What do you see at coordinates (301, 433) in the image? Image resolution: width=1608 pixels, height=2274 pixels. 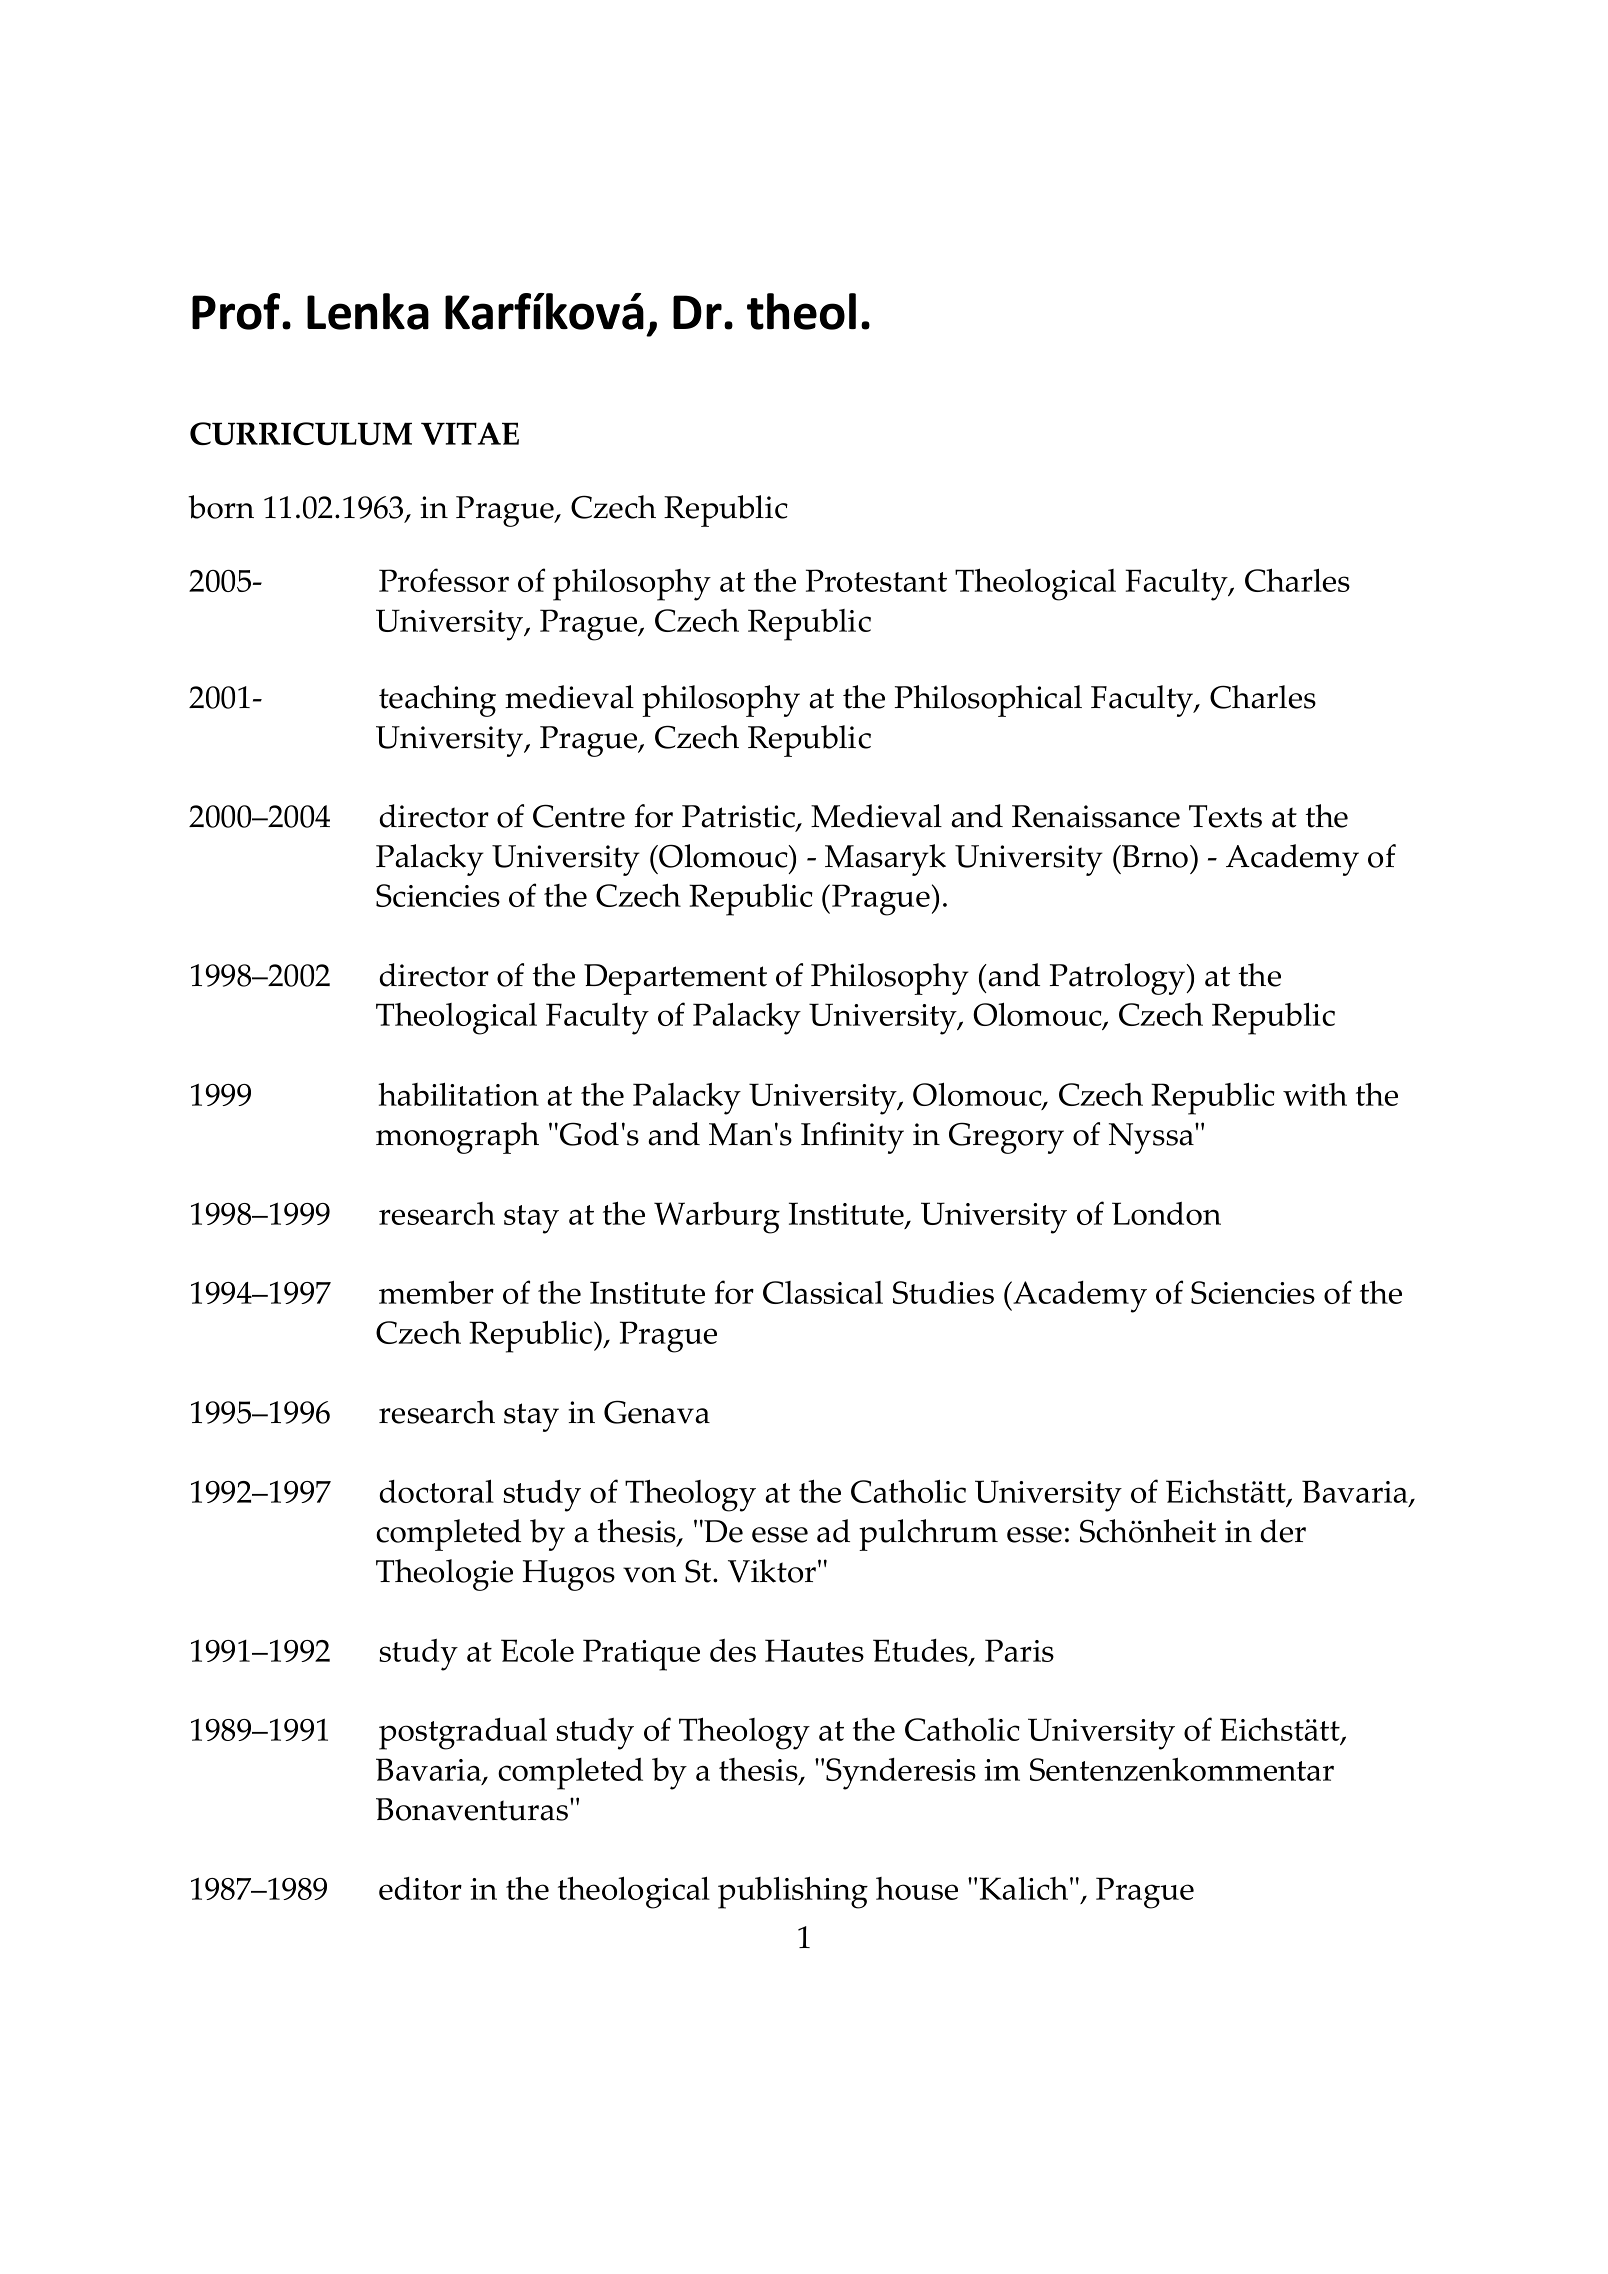 I see `CURRICULUM` at bounding box center [301, 433].
